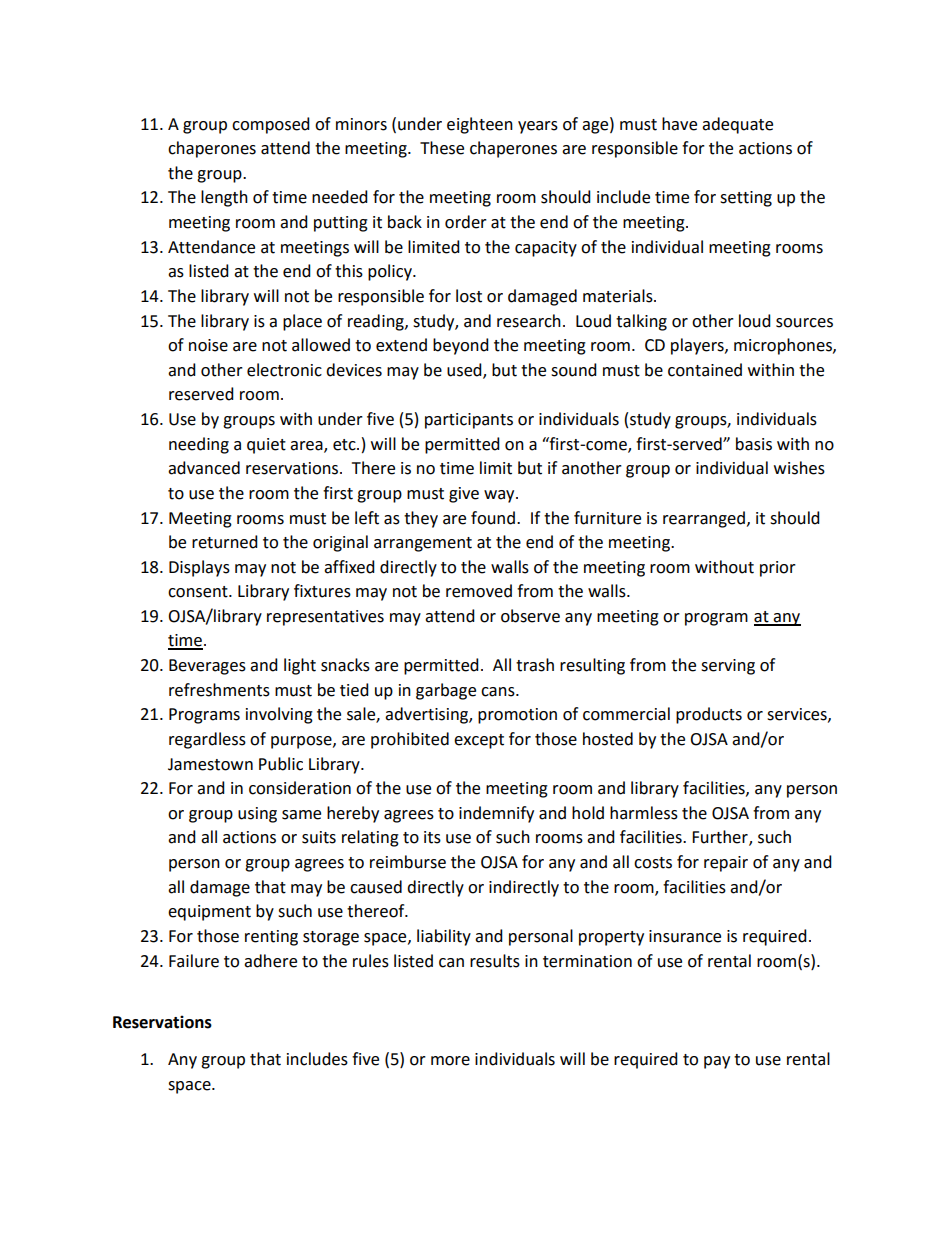 This image has width=952, height=1233. Describe the element at coordinates (479, 591) in the image. I see `removed` at that location.
